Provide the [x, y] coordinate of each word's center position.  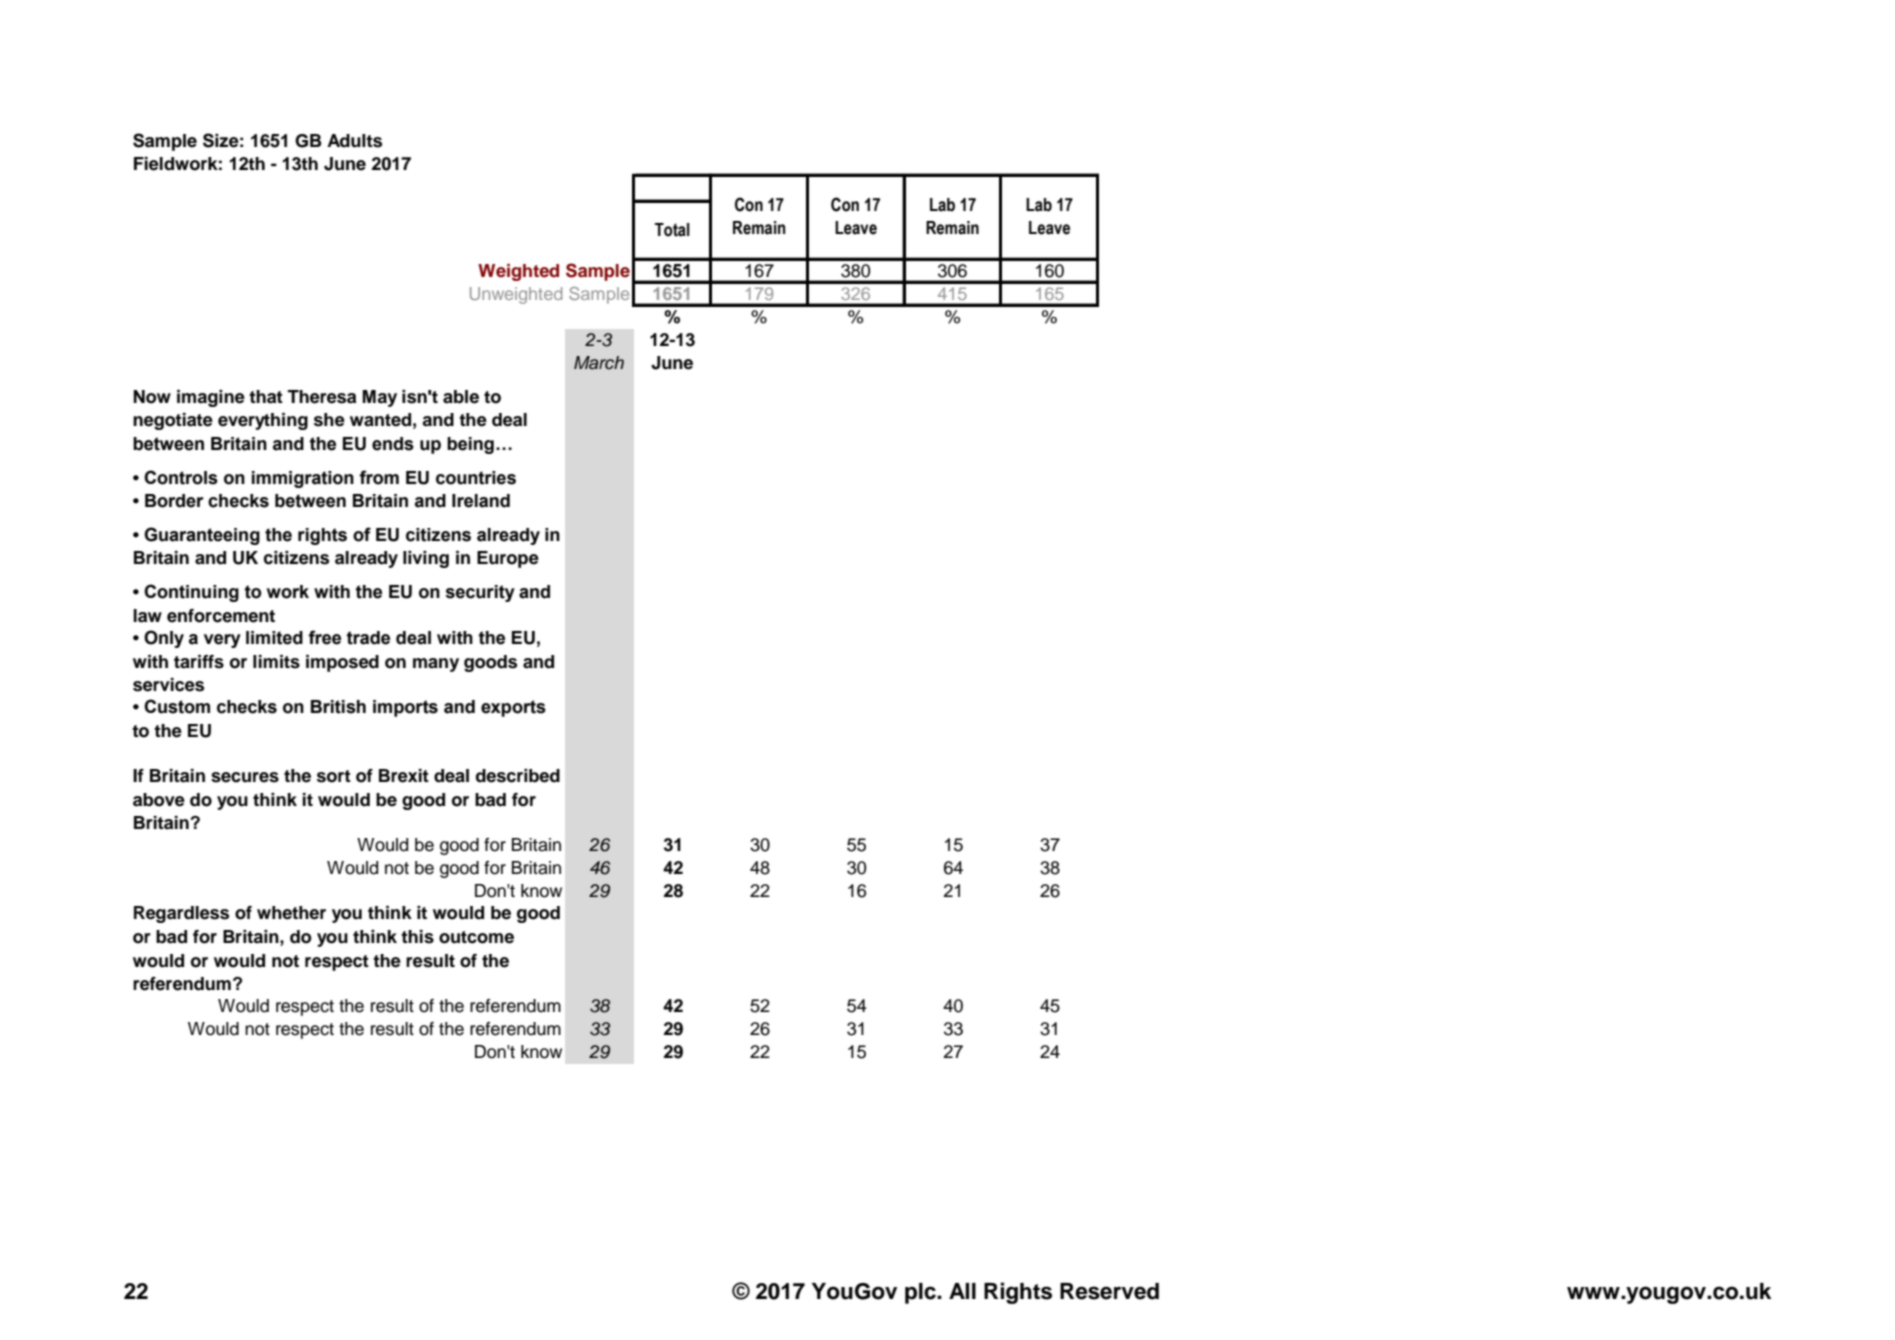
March [599, 363]
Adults [354, 141]
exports [513, 708]
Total [672, 230]
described [518, 776]
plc [921, 1293]
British [338, 707]
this [417, 937]
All [962, 1291]
